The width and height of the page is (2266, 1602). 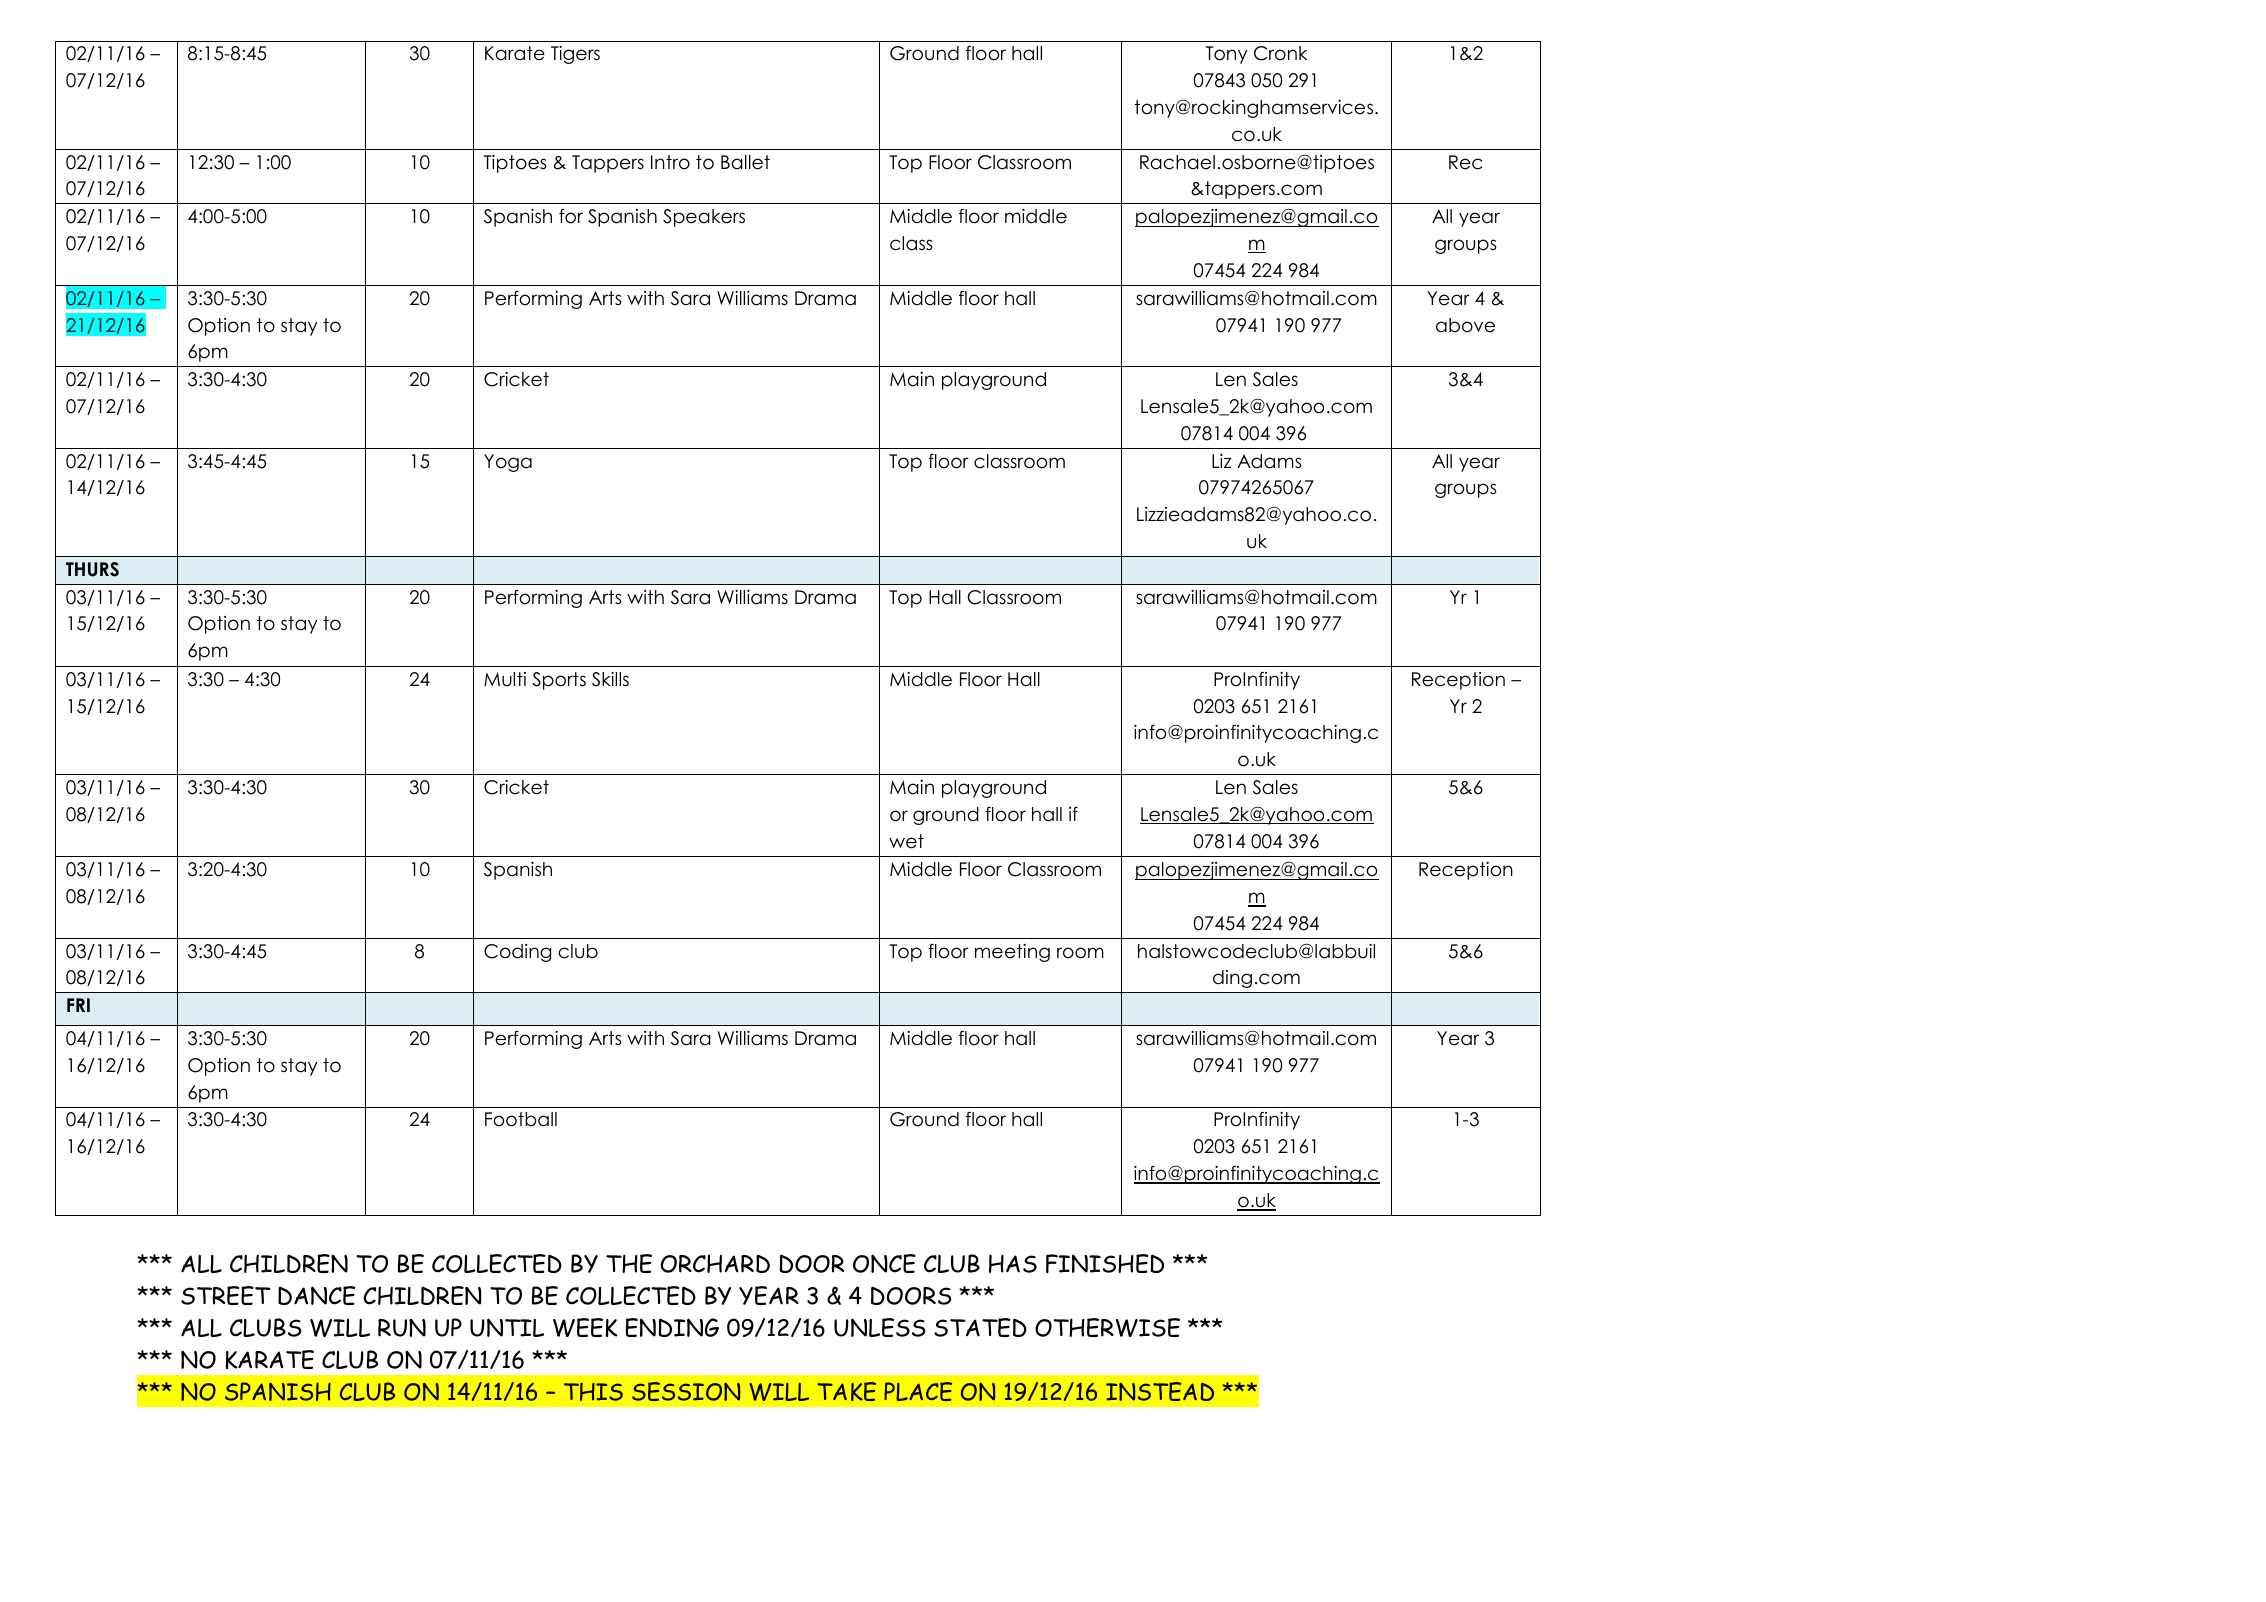 I want to click on Cronk, so click(x=1280, y=53).
